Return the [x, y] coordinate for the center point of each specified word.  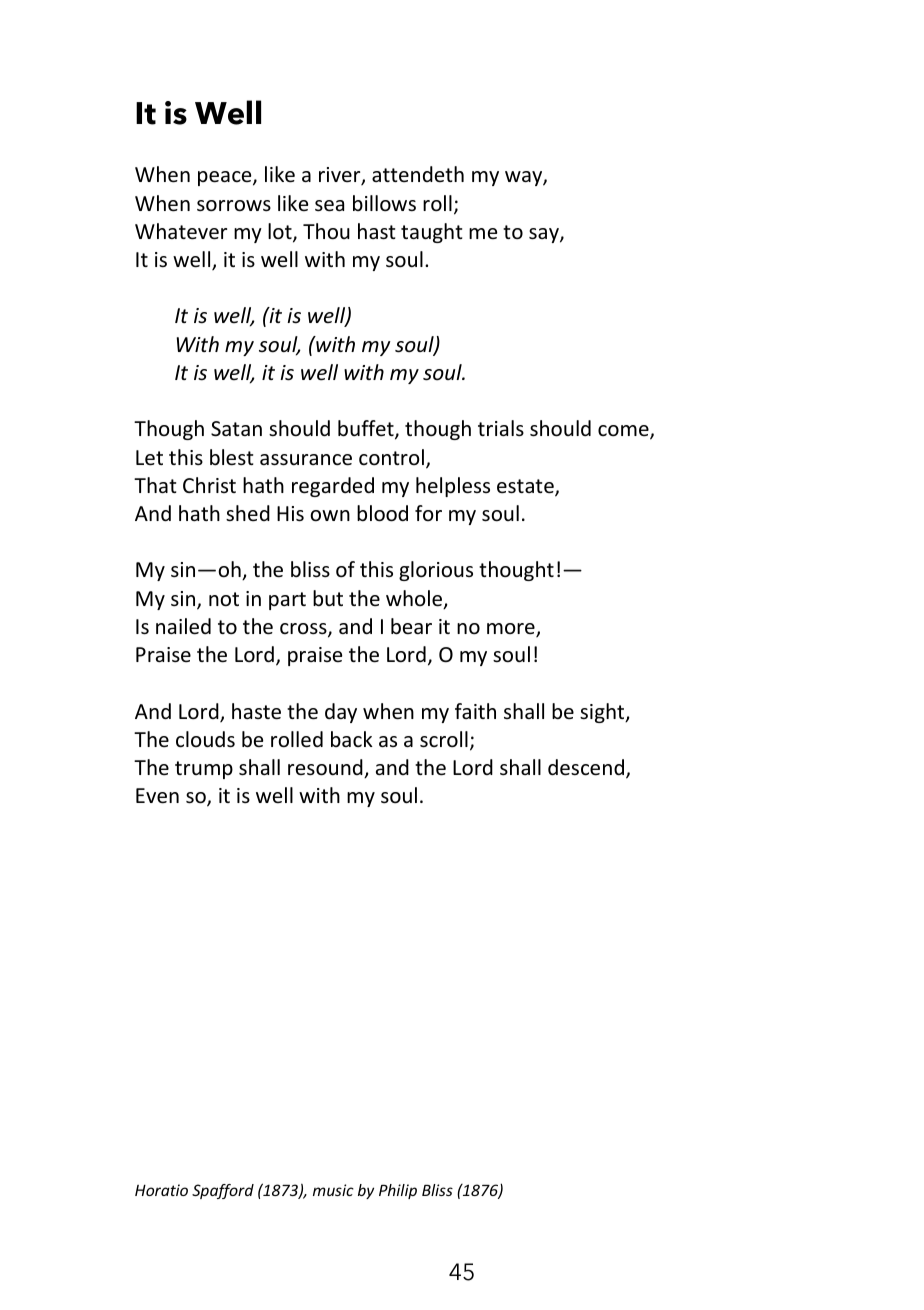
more [512, 630]
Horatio [161, 1190]
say [545, 235]
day [341, 713]
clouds [205, 739]
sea [329, 206]
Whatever [181, 231]
